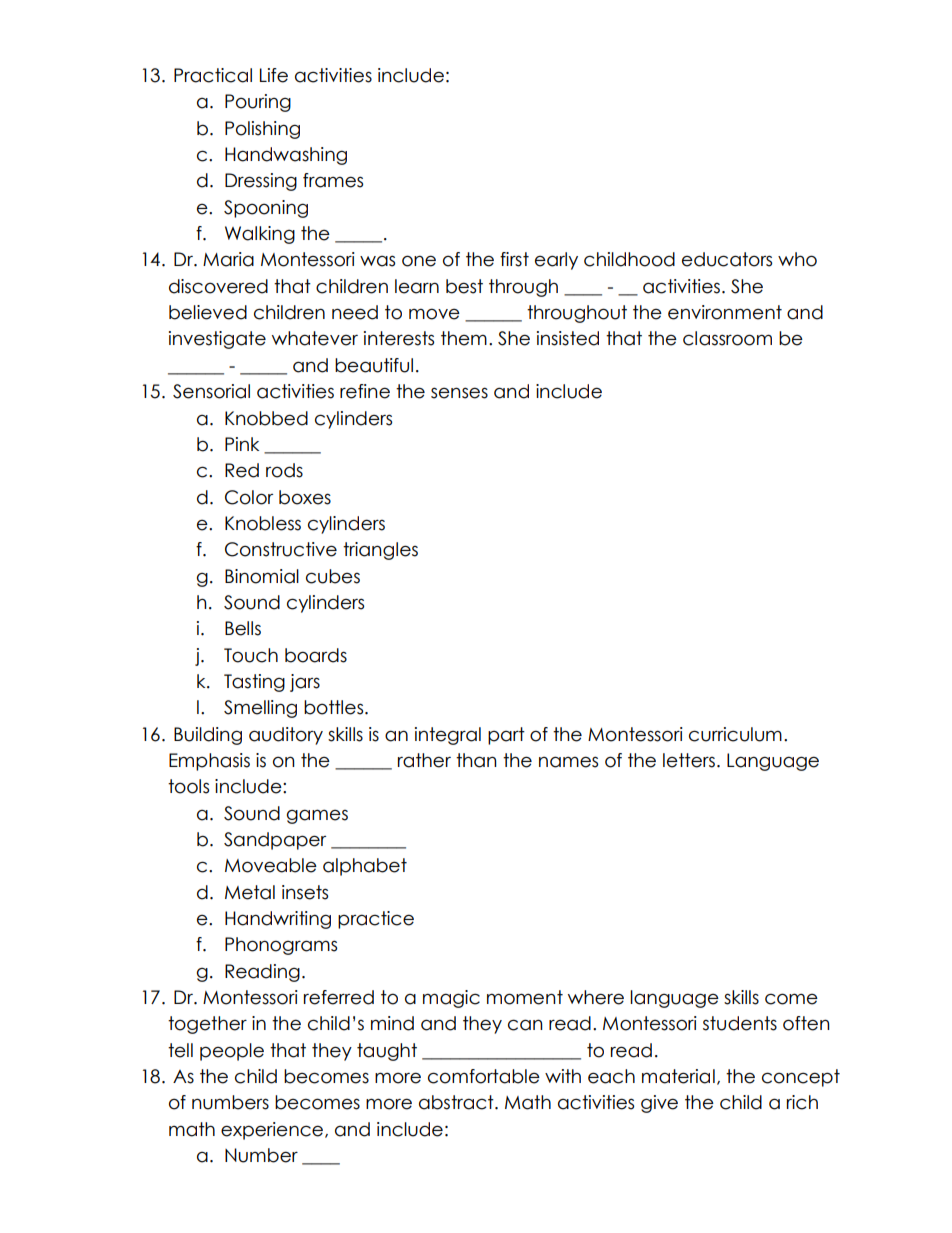 Image resolution: width=952 pixels, height=1233 pixels. I want to click on investigate, so click(217, 340).
